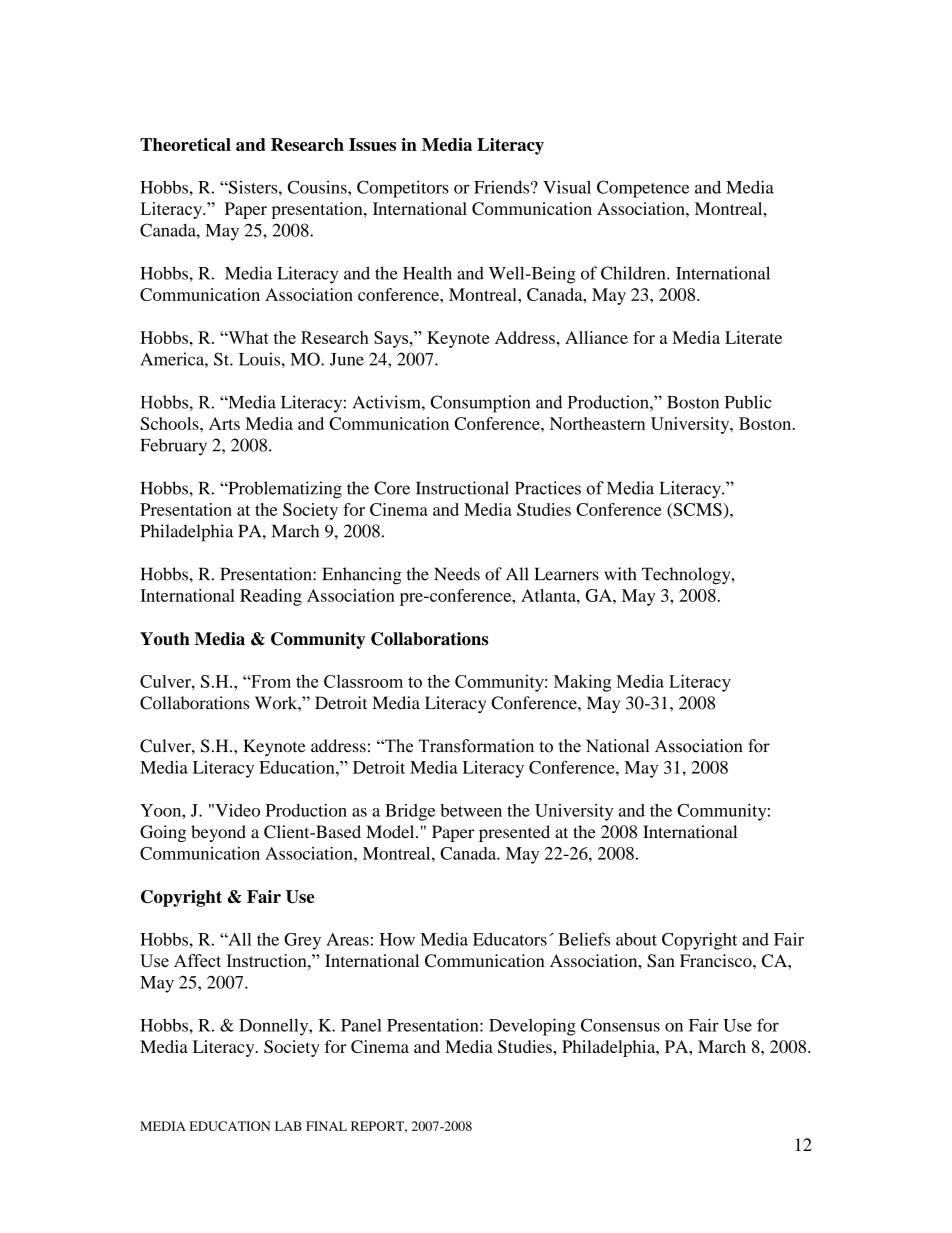 The image size is (952, 1233). Describe the element at coordinates (224, 423) in the document. I see `Arts` at that location.
